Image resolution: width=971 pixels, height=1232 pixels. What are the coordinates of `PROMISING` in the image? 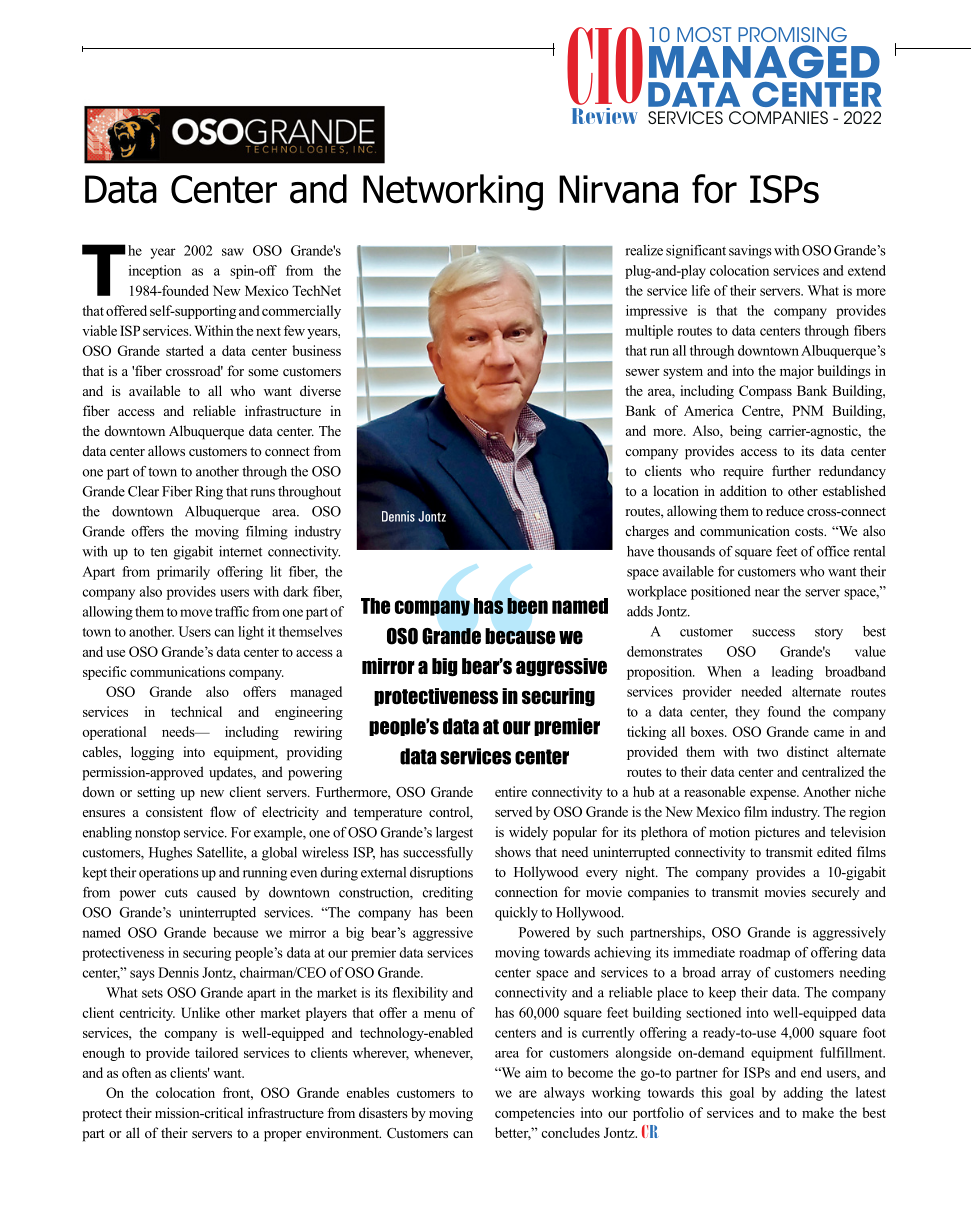 It's located at (792, 34).
